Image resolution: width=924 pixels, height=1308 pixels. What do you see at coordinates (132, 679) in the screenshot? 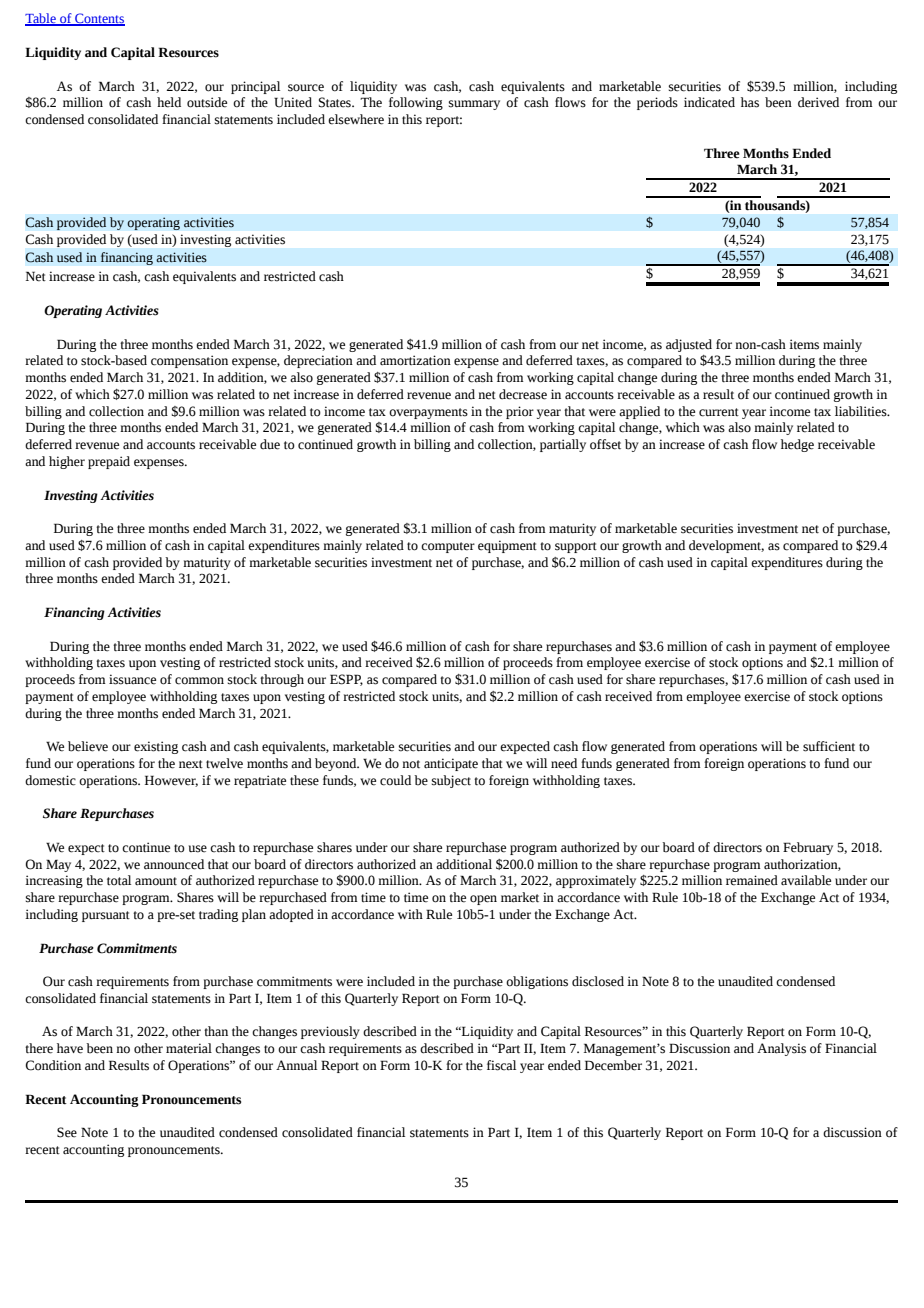
I see `issuance` at bounding box center [132, 679].
